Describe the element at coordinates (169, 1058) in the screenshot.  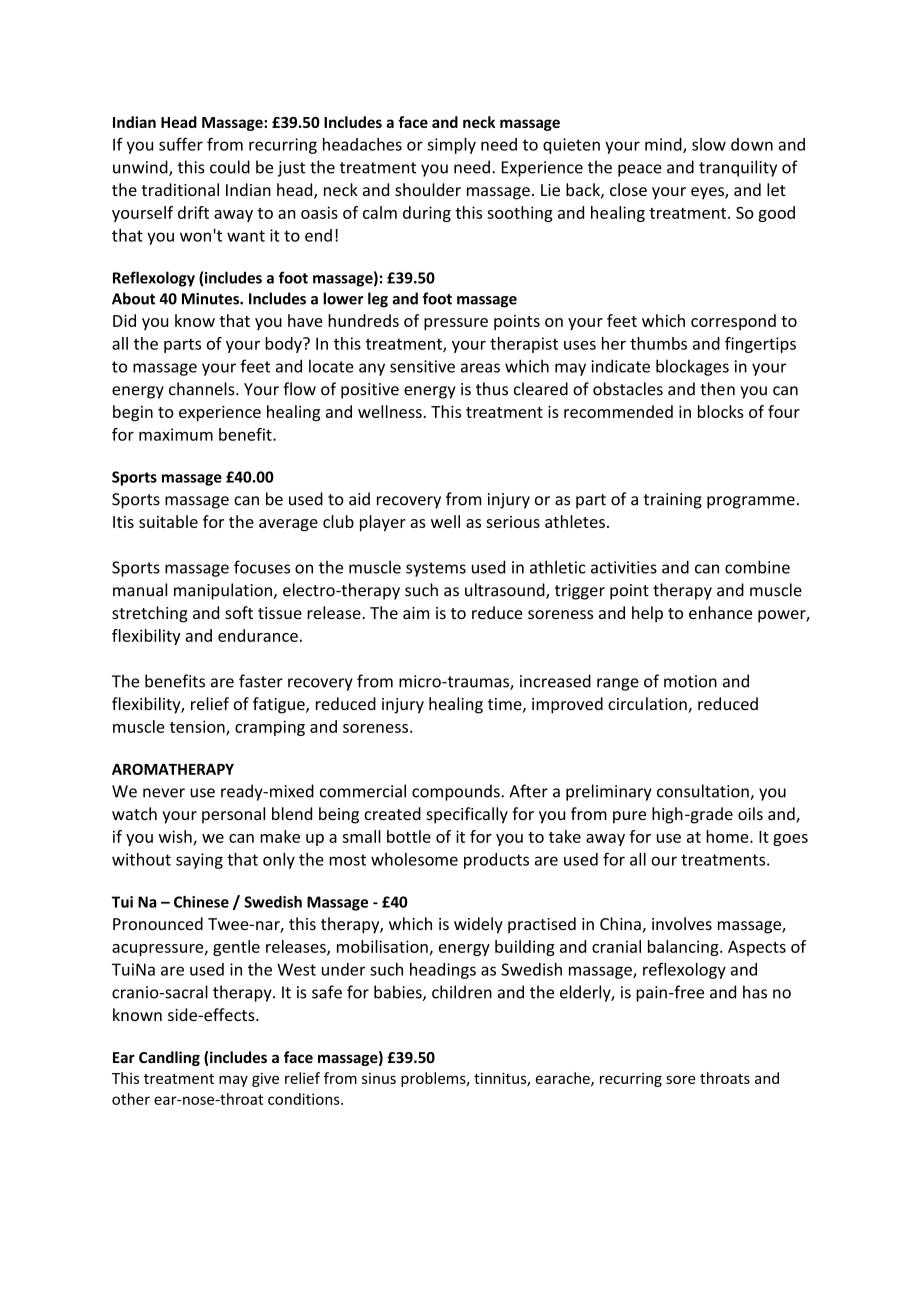
I see `Candling` at that location.
